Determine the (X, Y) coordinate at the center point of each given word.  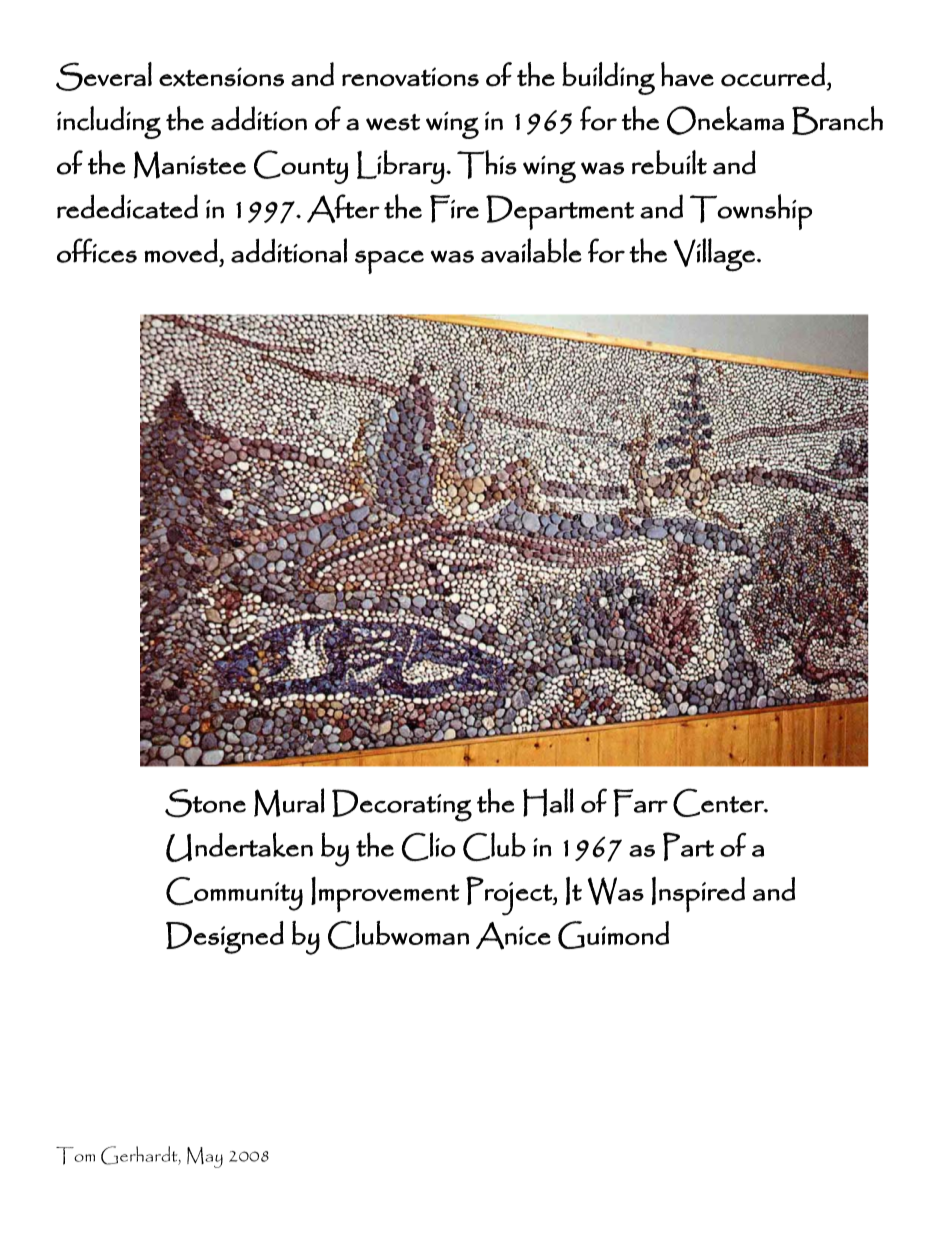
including (109, 122)
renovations (410, 77)
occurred (773, 74)
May (205, 1157)
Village (714, 255)
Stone (205, 803)
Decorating (402, 805)
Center (719, 802)
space (389, 262)
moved (181, 250)
